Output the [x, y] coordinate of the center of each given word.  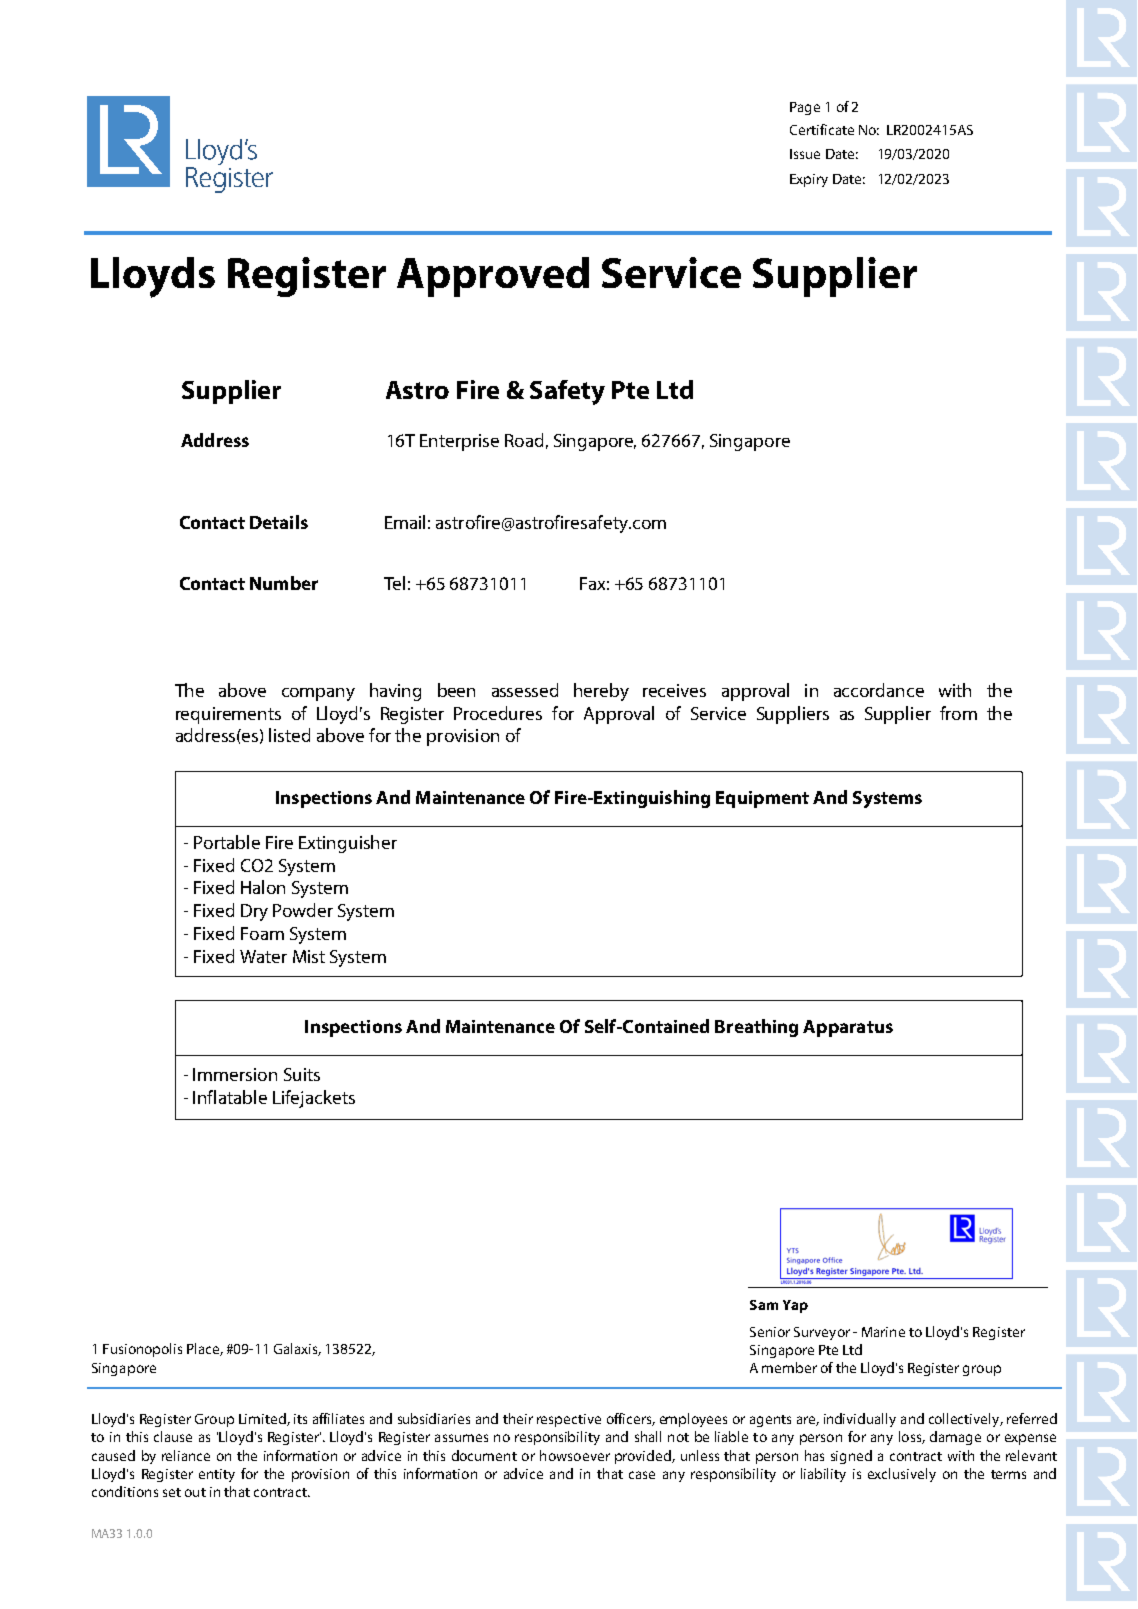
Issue [805, 154]
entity [217, 1475]
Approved [493, 277]
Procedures [498, 713]
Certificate [822, 129]
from [958, 713]
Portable [227, 842]
